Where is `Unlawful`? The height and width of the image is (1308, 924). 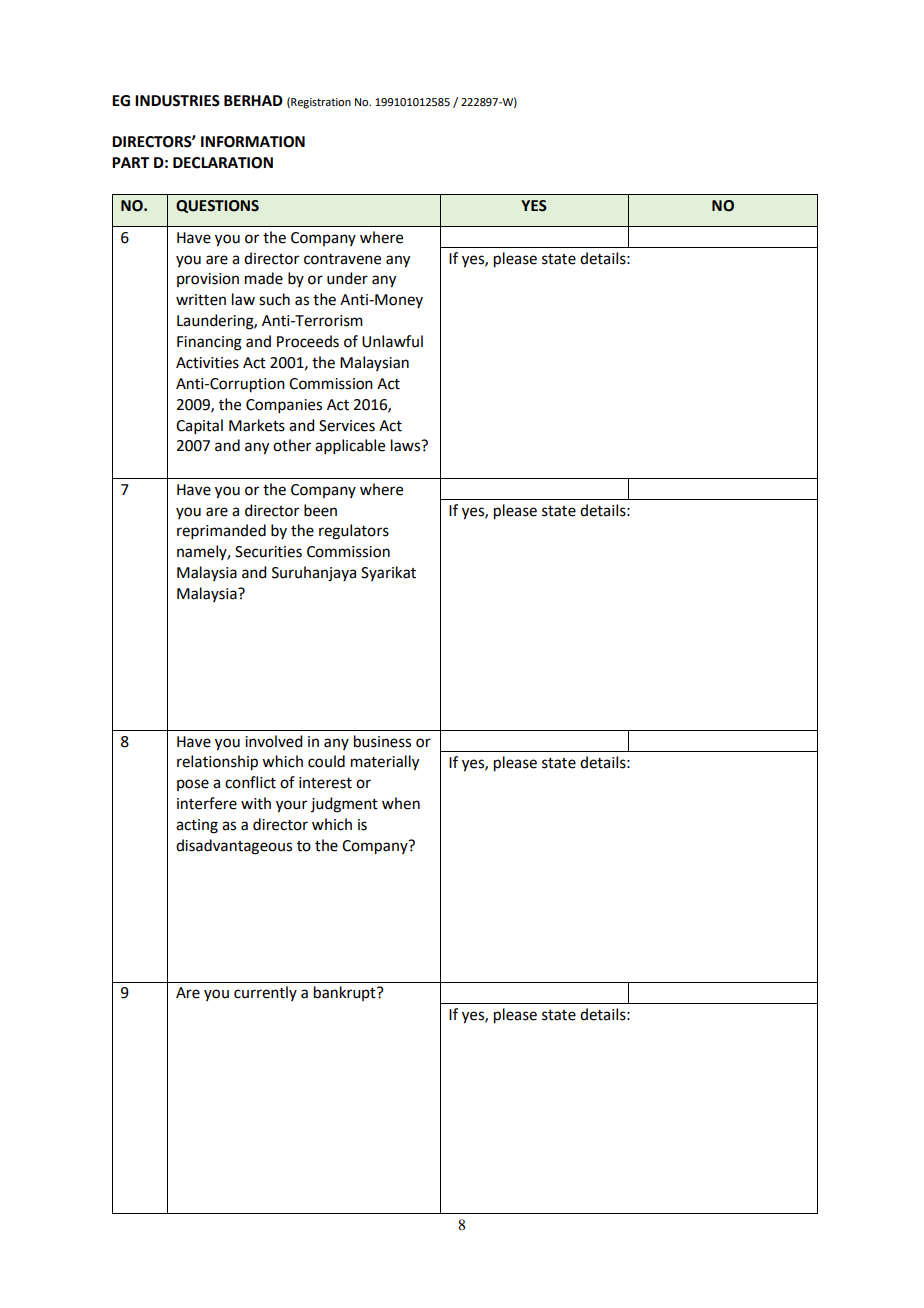 Unlawful is located at coordinates (392, 341).
